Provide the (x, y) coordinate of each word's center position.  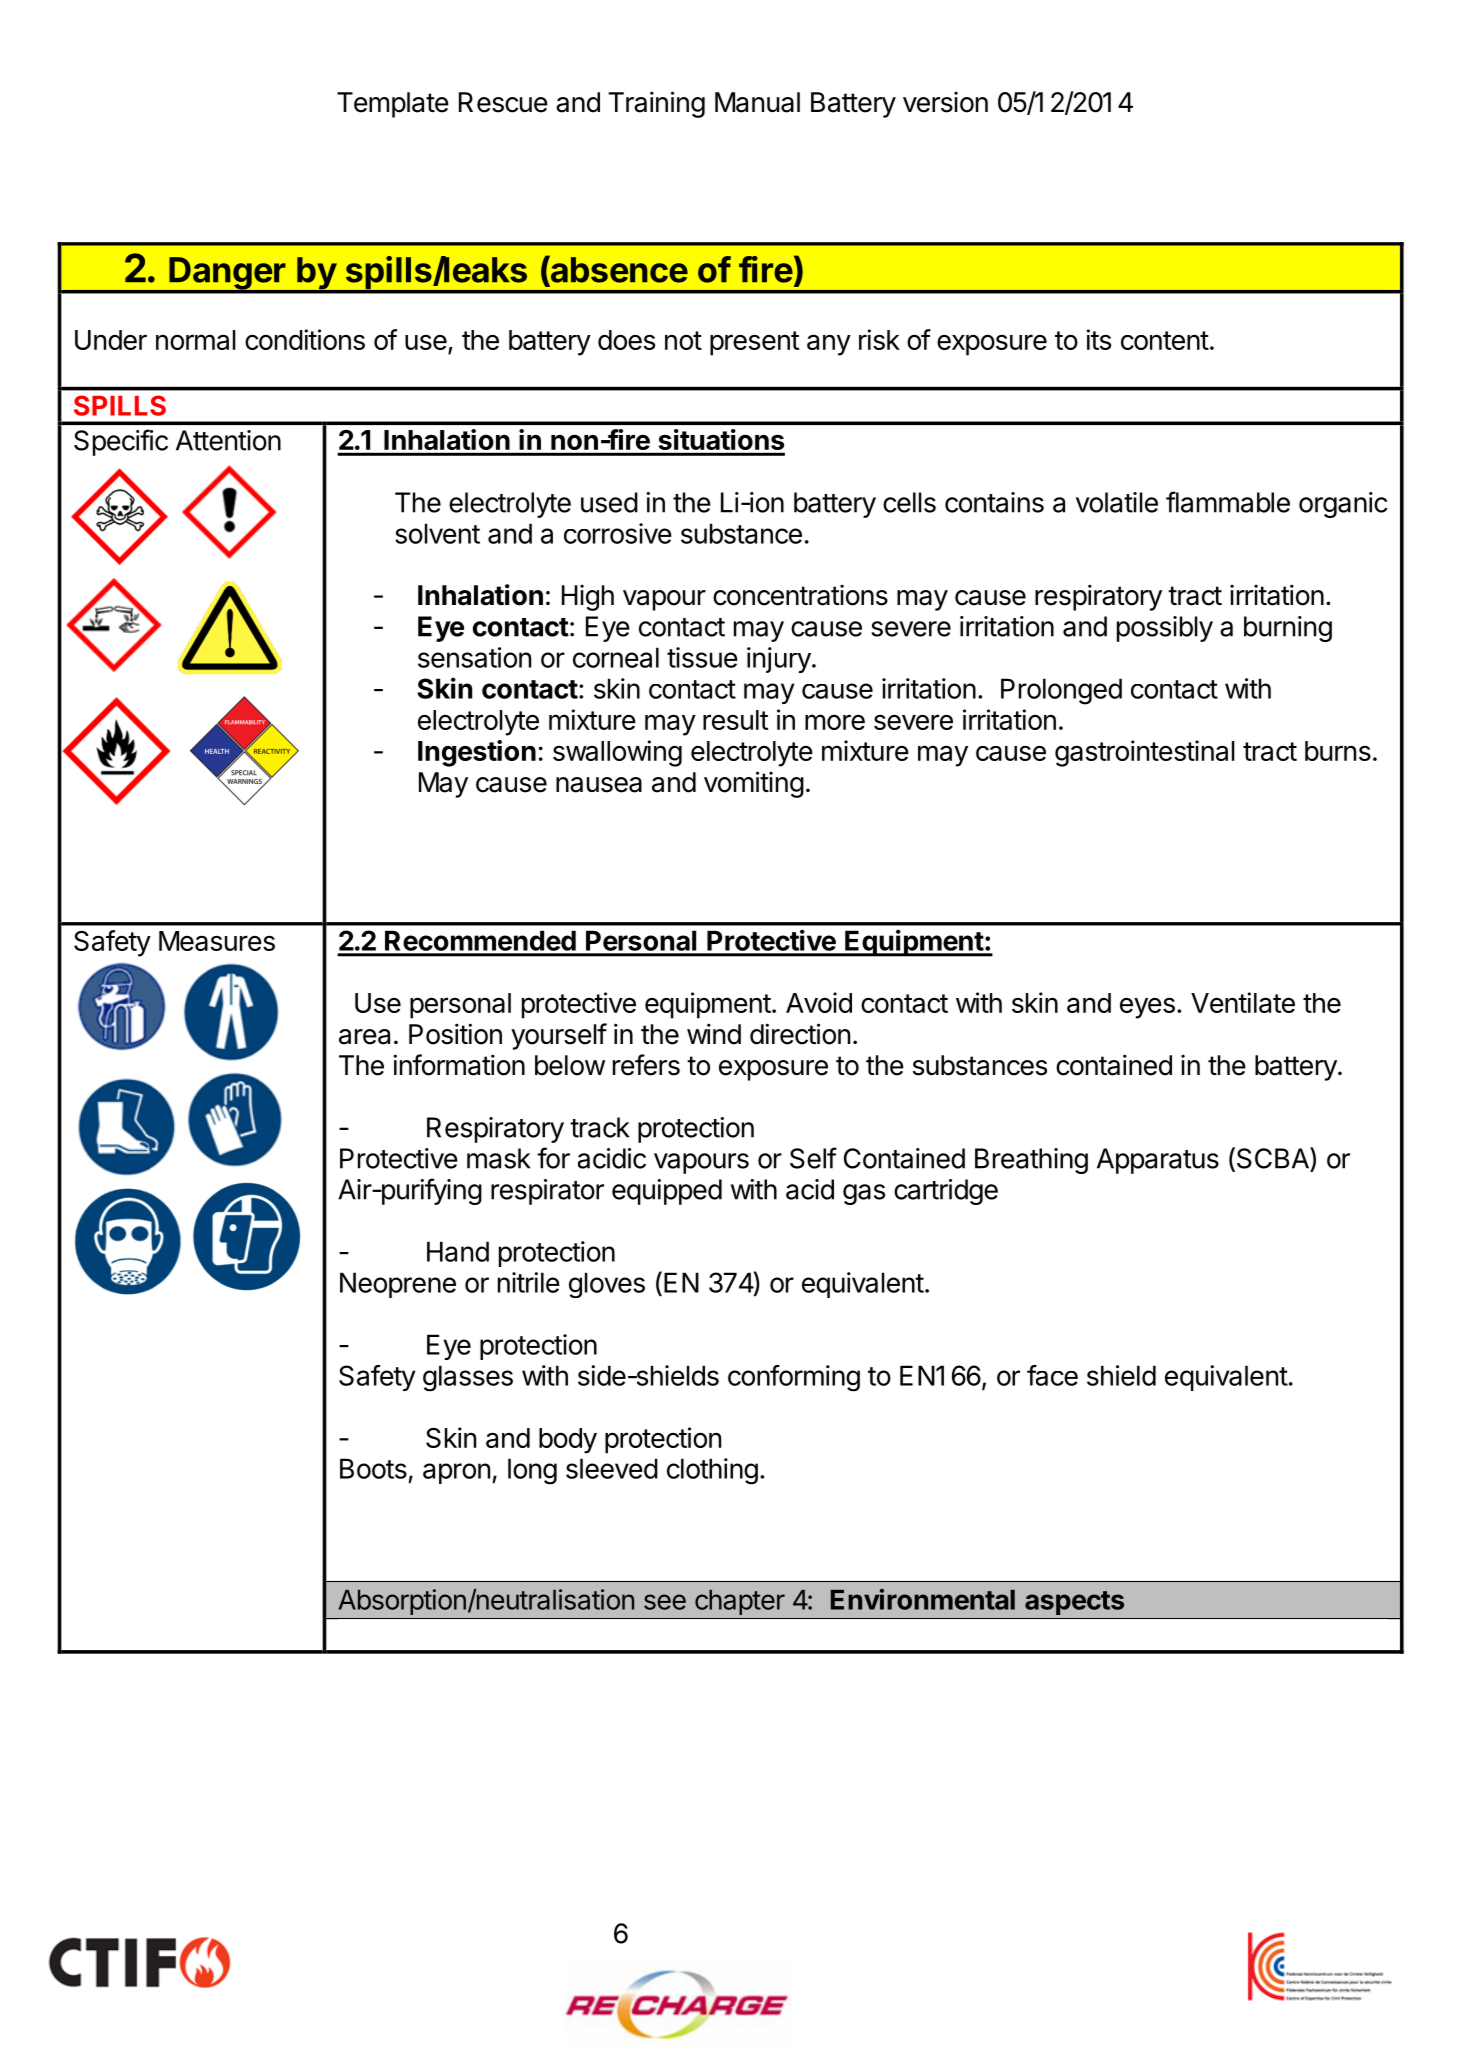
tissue (702, 657)
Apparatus (1158, 1161)
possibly (1165, 629)
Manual (757, 102)
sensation (474, 657)
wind (714, 1034)
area (364, 1037)
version (945, 102)
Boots (373, 1468)
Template (393, 105)
